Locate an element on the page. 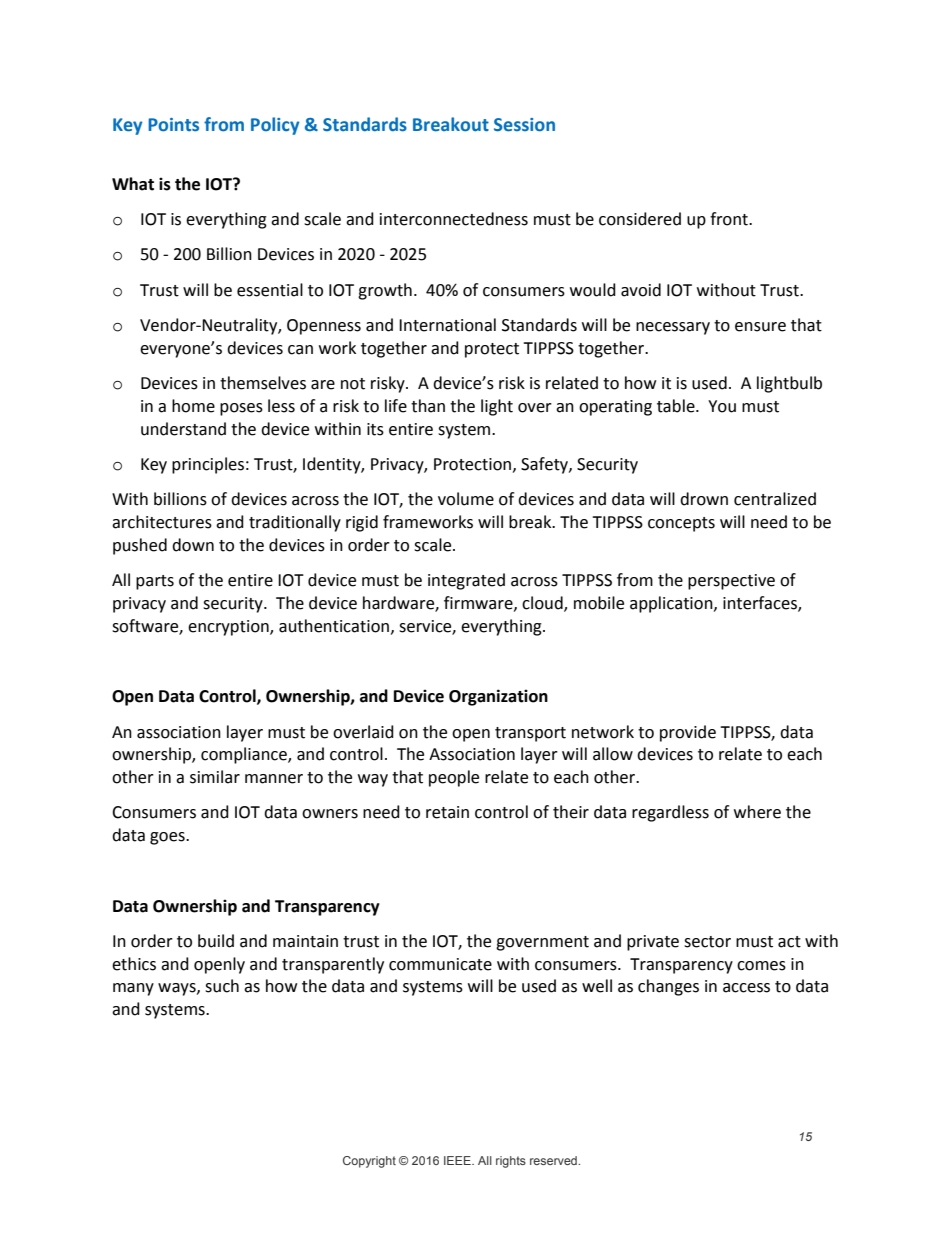  Copyright is located at coordinates (369, 1162).
